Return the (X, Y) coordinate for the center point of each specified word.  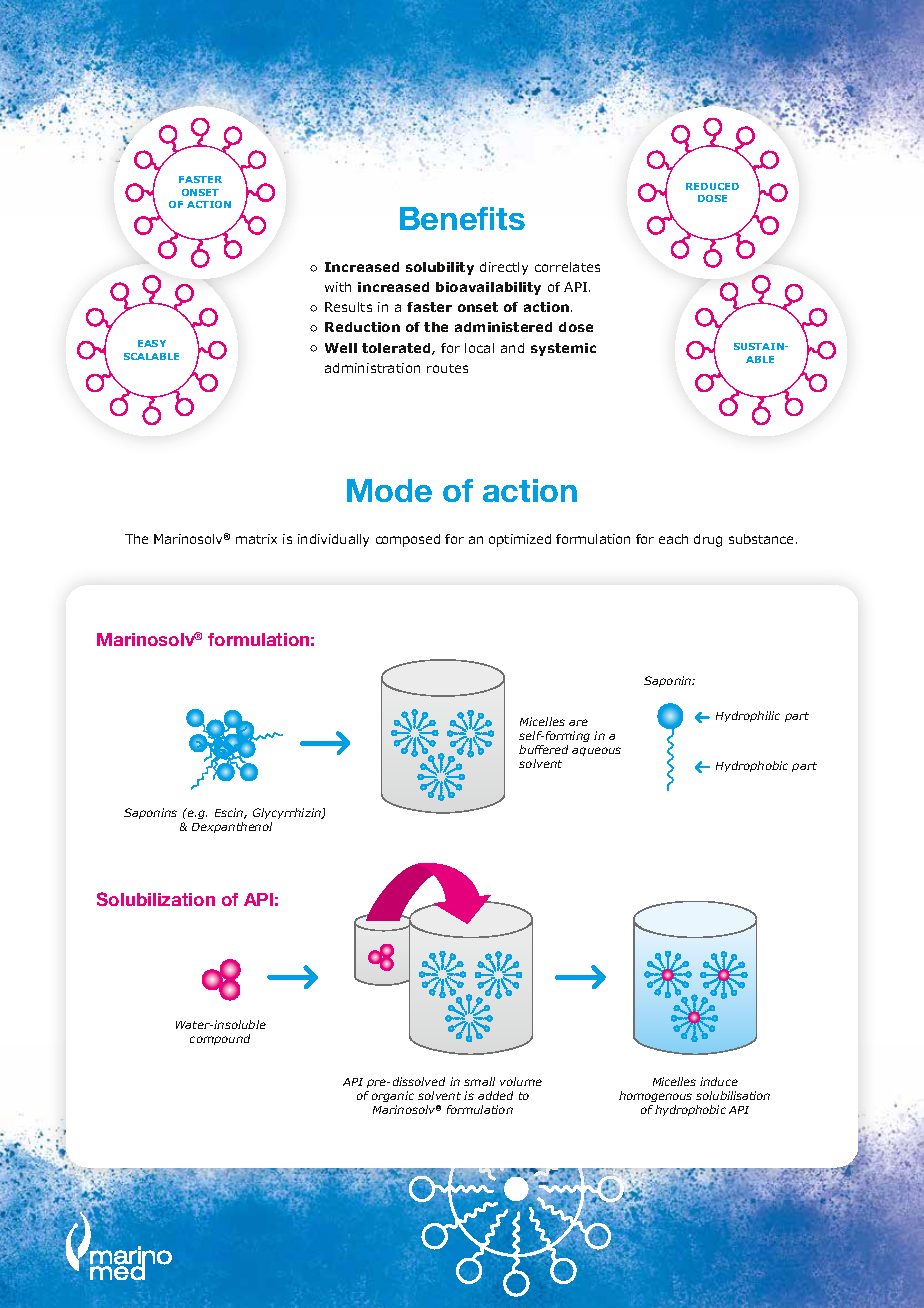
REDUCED (712, 186)
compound (220, 1039)
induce (719, 1081)
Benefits (462, 218)
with (338, 287)
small (479, 1081)
